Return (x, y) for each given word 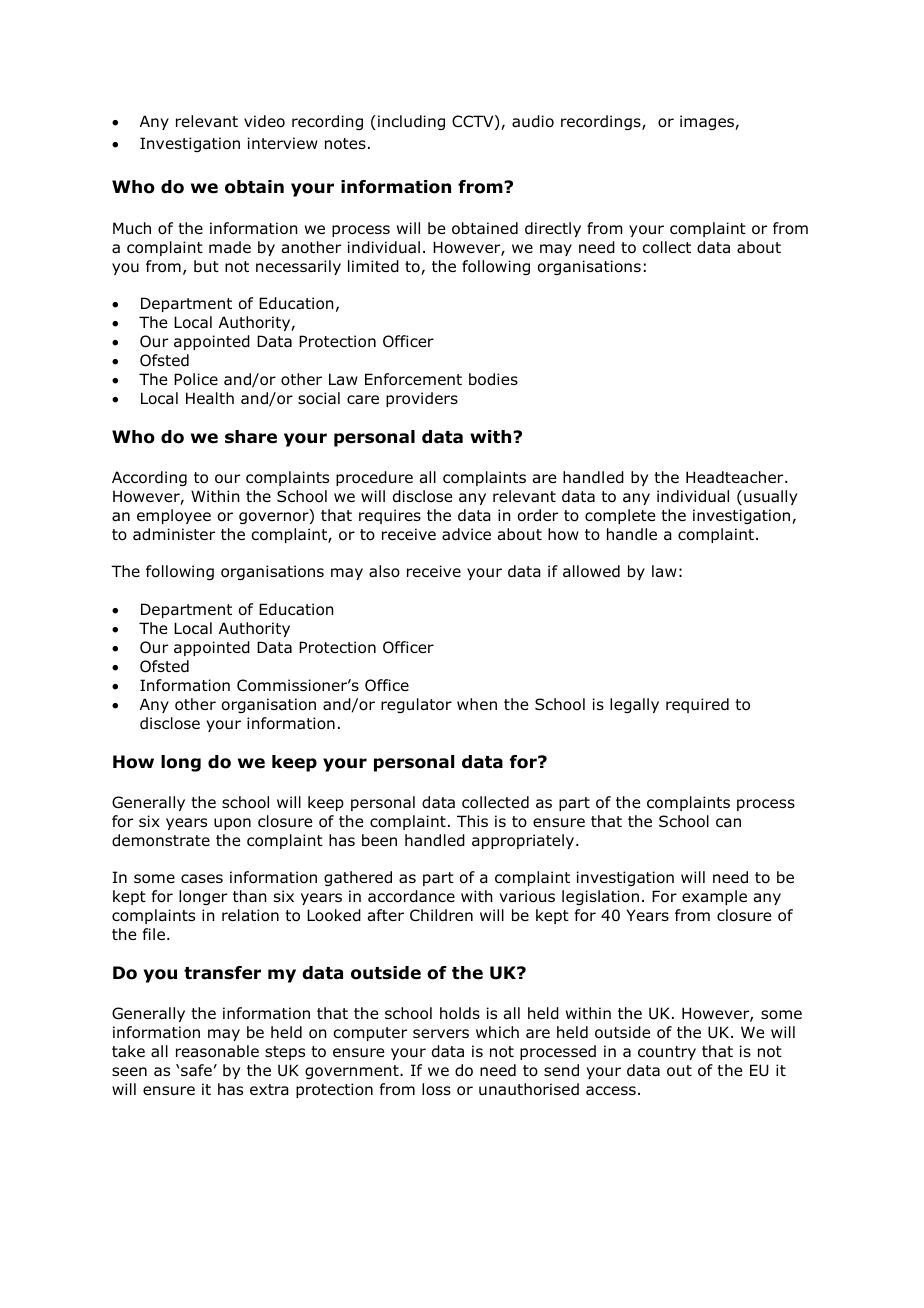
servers (441, 1033)
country (667, 1053)
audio (533, 121)
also (384, 571)
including (411, 122)
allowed (591, 571)
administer (174, 534)
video (264, 121)
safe (196, 1070)
